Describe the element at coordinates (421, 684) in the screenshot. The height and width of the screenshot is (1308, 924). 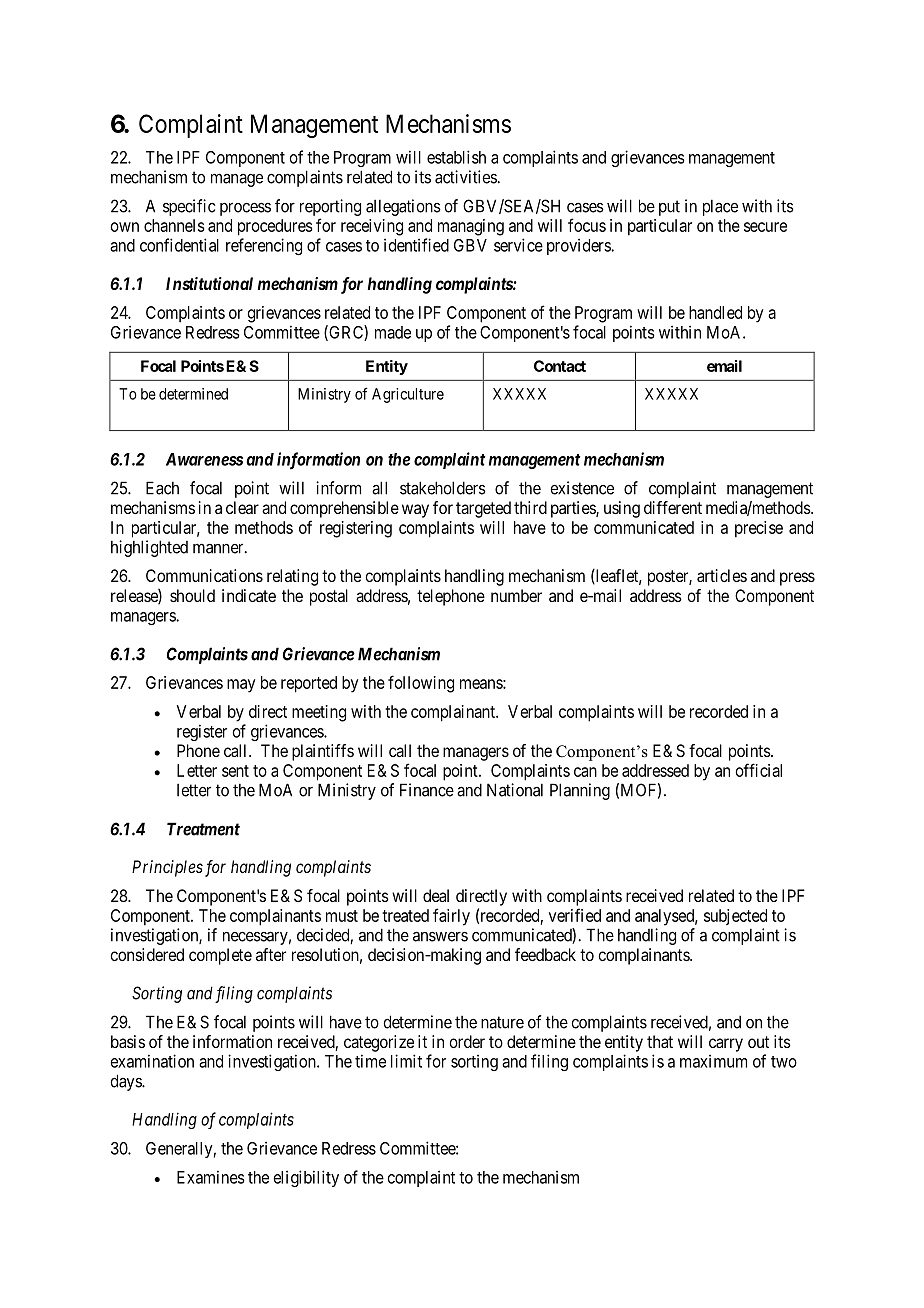
I see `following` at that location.
